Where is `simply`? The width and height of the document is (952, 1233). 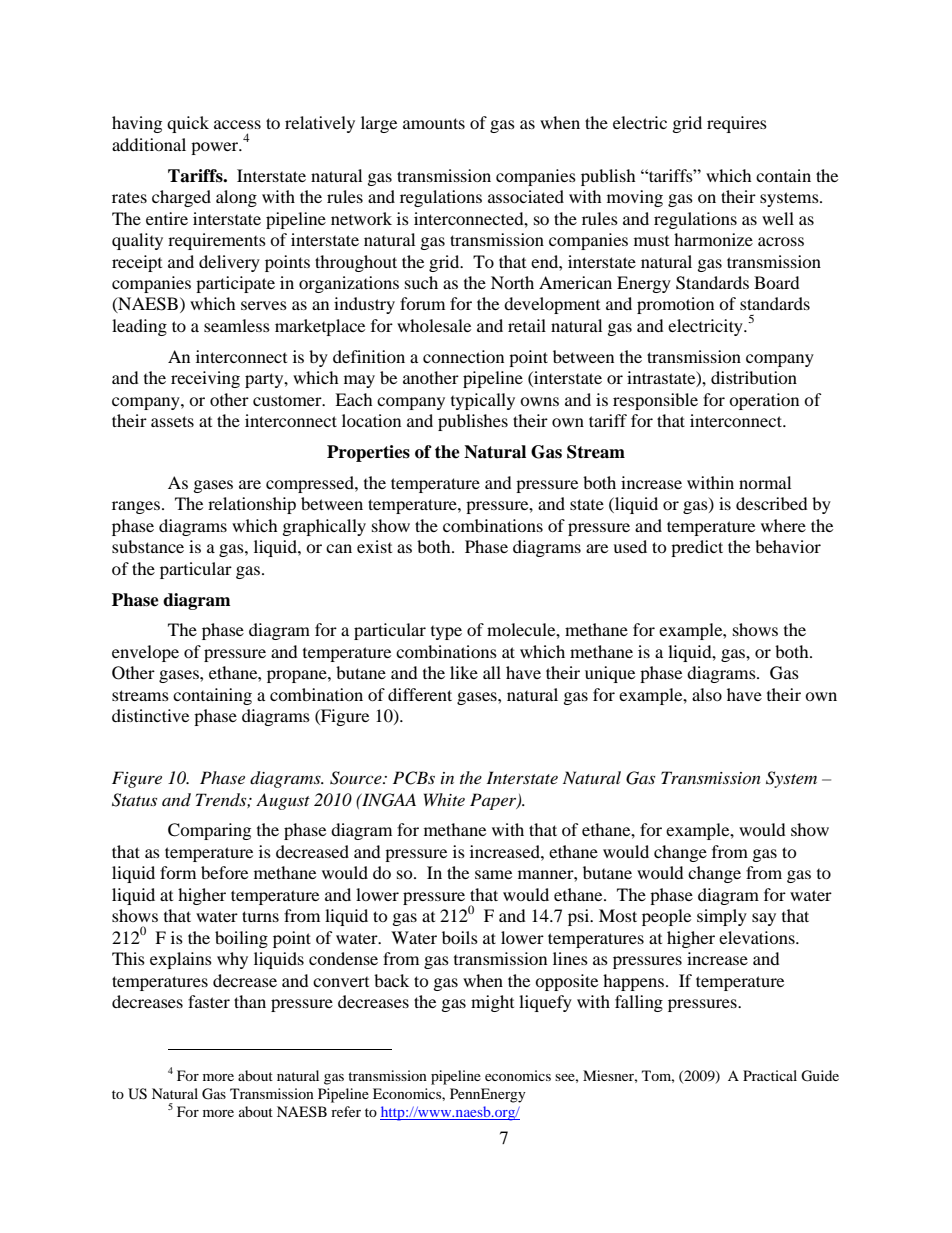
simply is located at coordinates (722, 917).
